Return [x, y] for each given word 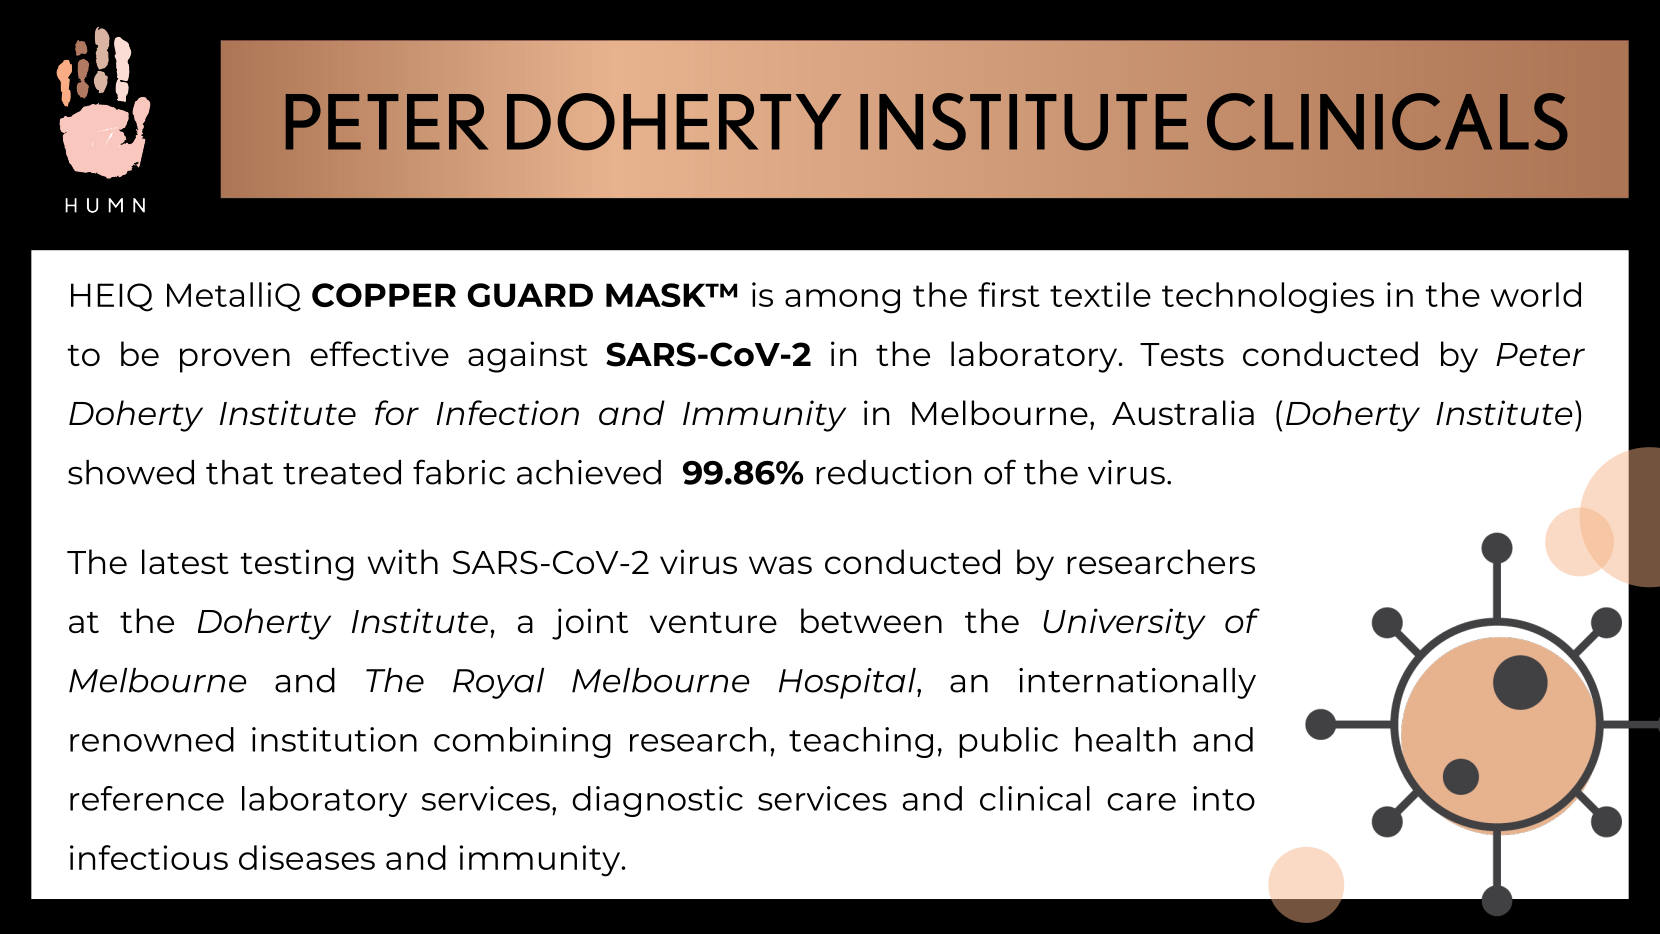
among [842, 301]
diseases [307, 857]
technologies [1268, 298]
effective [379, 353]
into [1224, 798]
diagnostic [657, 801]
